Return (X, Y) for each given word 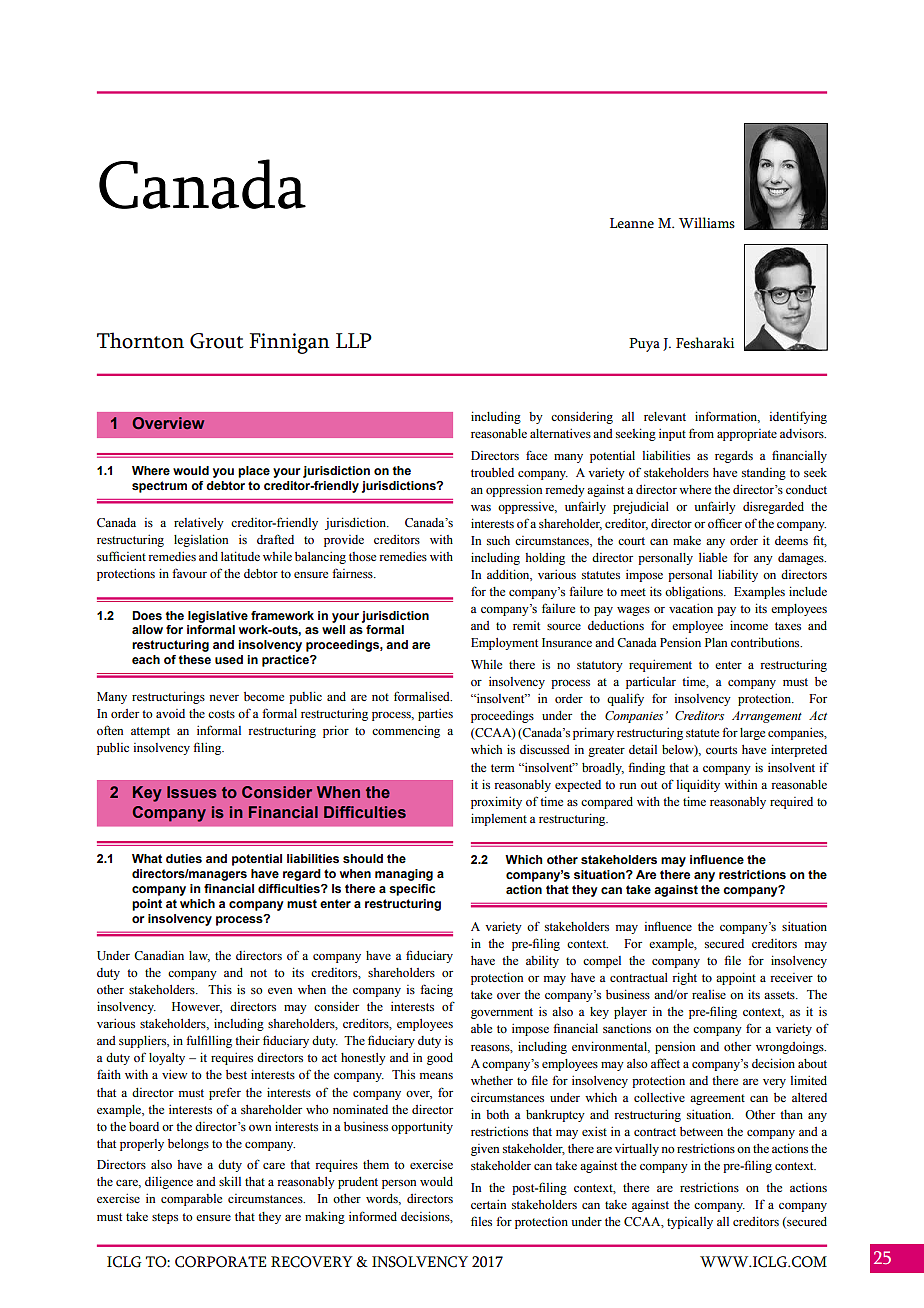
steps (165, 1218)
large (752, 734)
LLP (354, 340)
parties (435, 715)
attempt (150, 732)
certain (488, 1204)
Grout (216, 341)
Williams (707, 223)
